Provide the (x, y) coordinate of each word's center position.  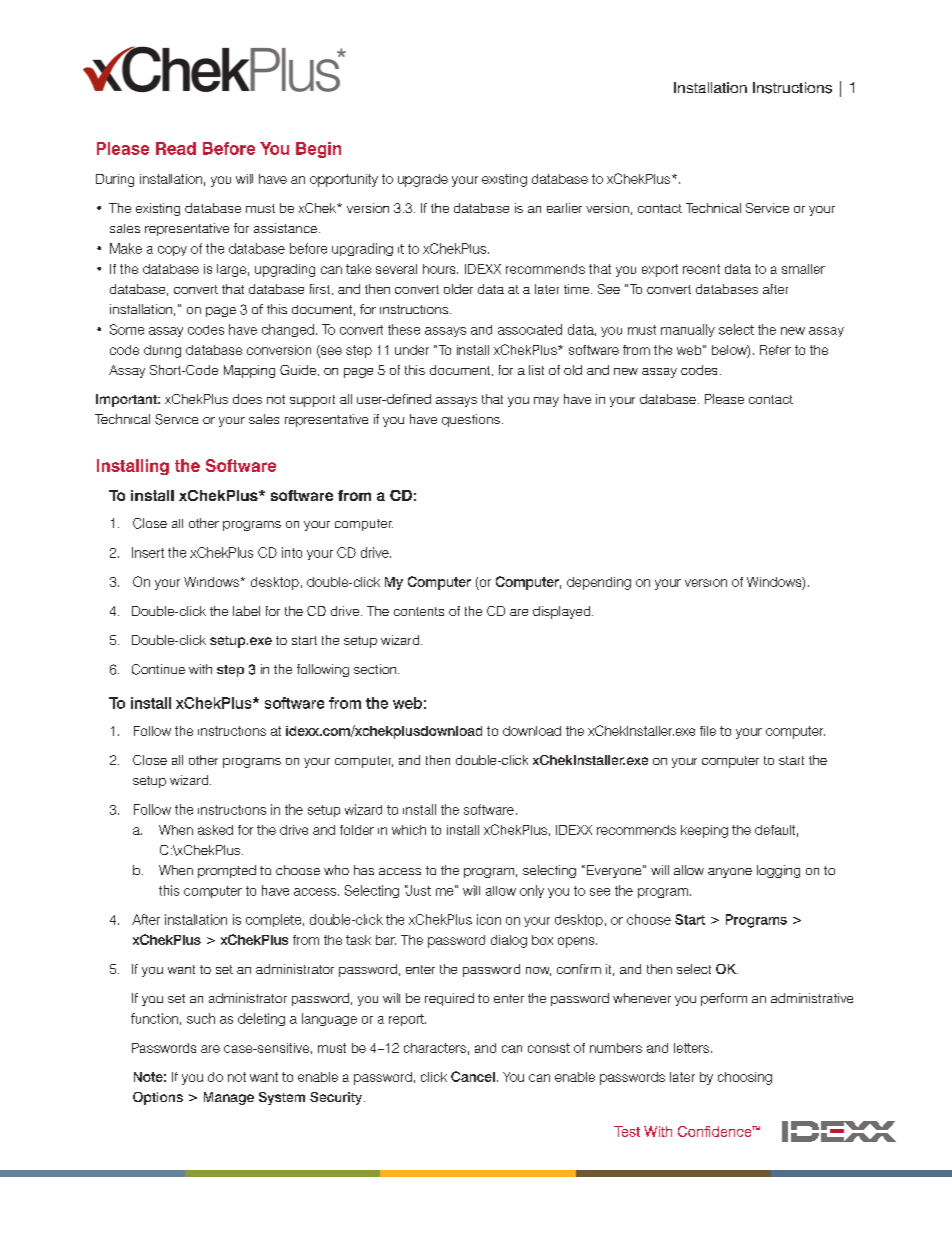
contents (419, 611)
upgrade (423, 180)
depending (599, 583)
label (246, 611)
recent (701, 269)
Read (176, 148)
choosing (745, 1078)
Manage (229, 1098)
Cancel (473, 1076)
